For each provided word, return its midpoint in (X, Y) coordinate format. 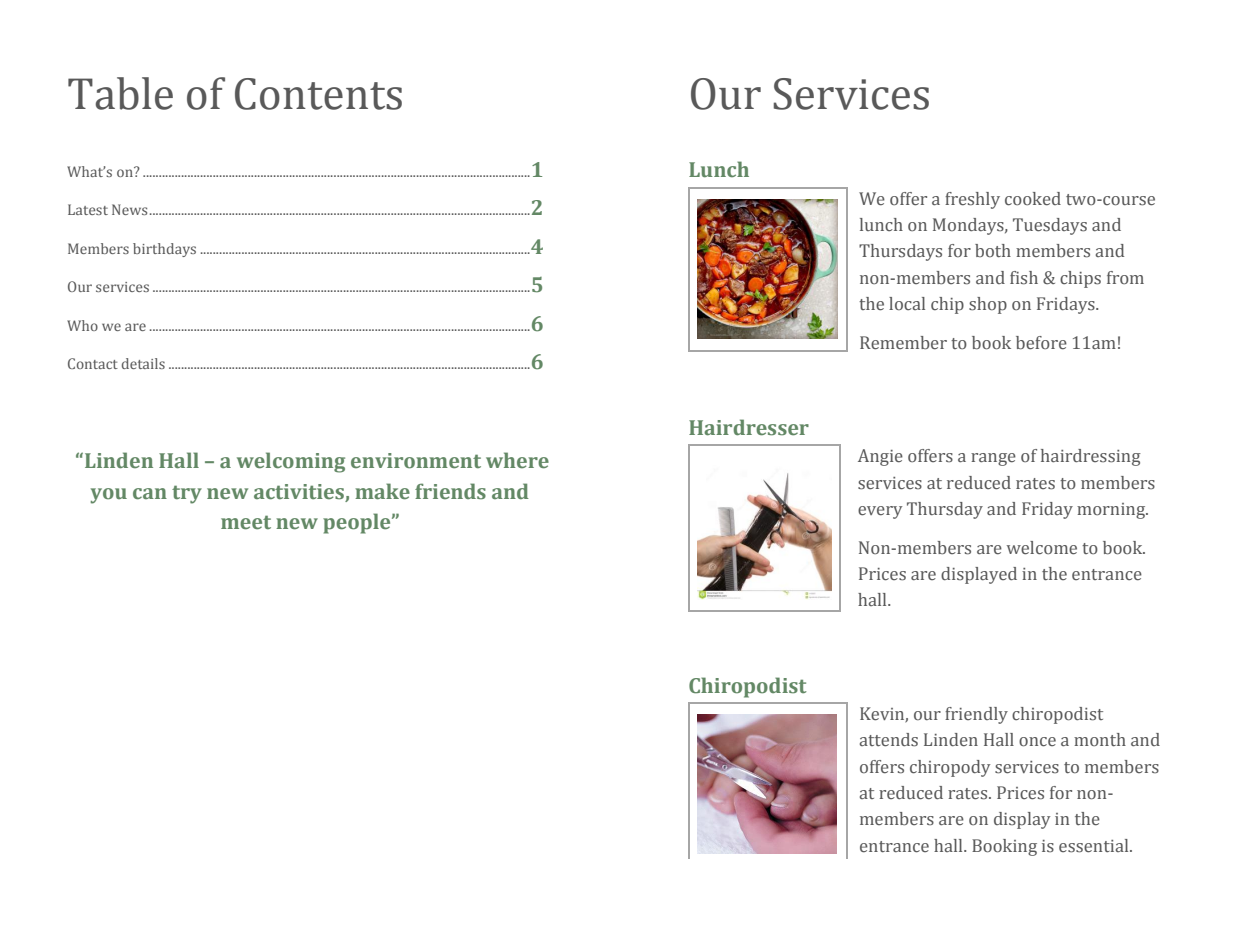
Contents (318, 94)
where (517, 460)
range (993, 459)
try (187, 494)
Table (120, 93)
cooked (1033, 199)
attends (889, 740)
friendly (976, 715)
